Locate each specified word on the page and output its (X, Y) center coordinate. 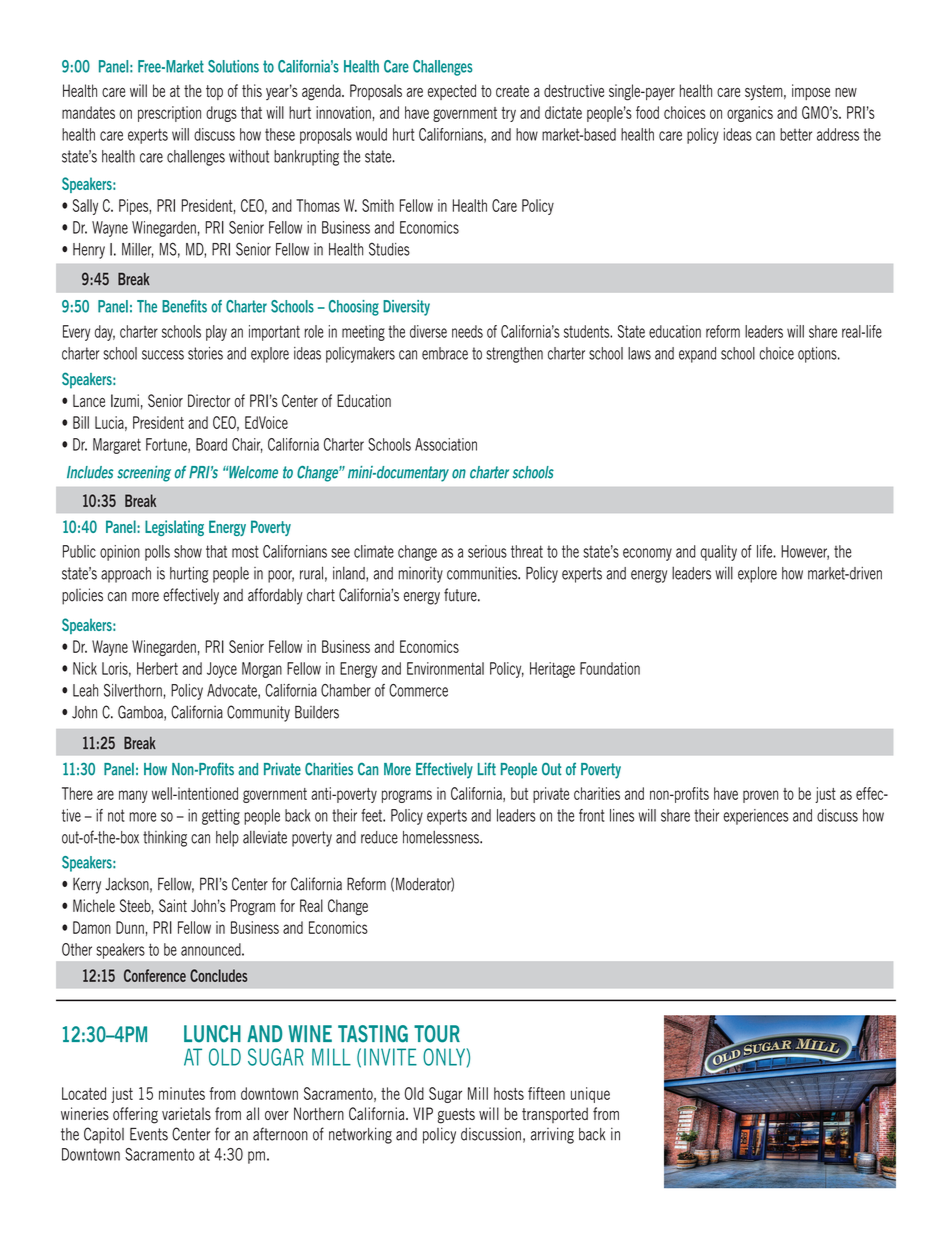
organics (750, 114)
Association (446, 444)
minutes (182, 1093)
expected (452, 92)
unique (590, 1095)
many (133, 796)
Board (211, 444)
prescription (169, 114)
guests (456, 1116)
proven (760, 796)
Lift (487, 769)
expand (697, 355)
